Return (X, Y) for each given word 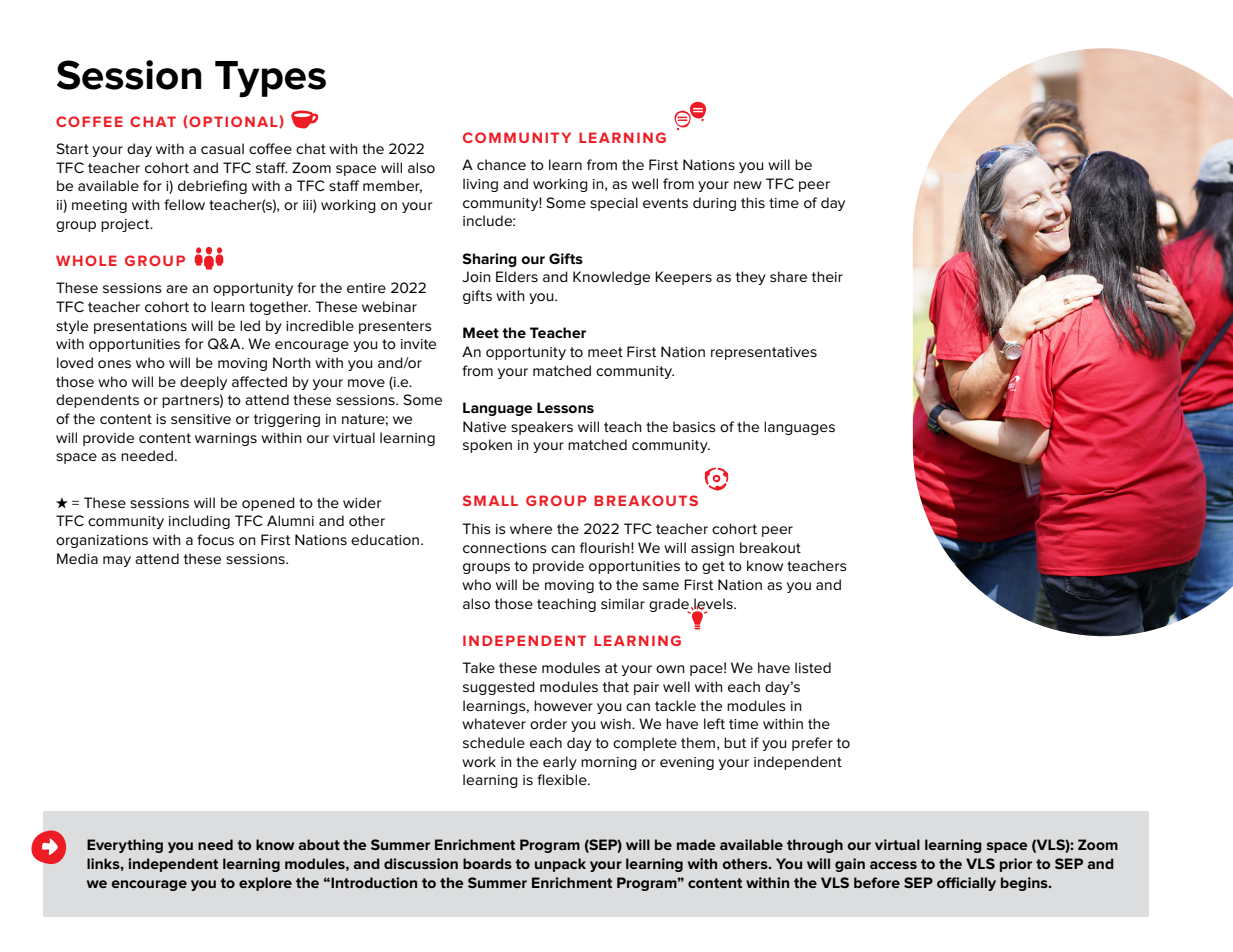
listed (813, 667)
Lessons (565, 407)
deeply (203, 383)
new (748, 185)
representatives (764, 353)
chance (501, 164)
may (117, 561)
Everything (125, 846)
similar (623, 603)
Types (270, 79)
